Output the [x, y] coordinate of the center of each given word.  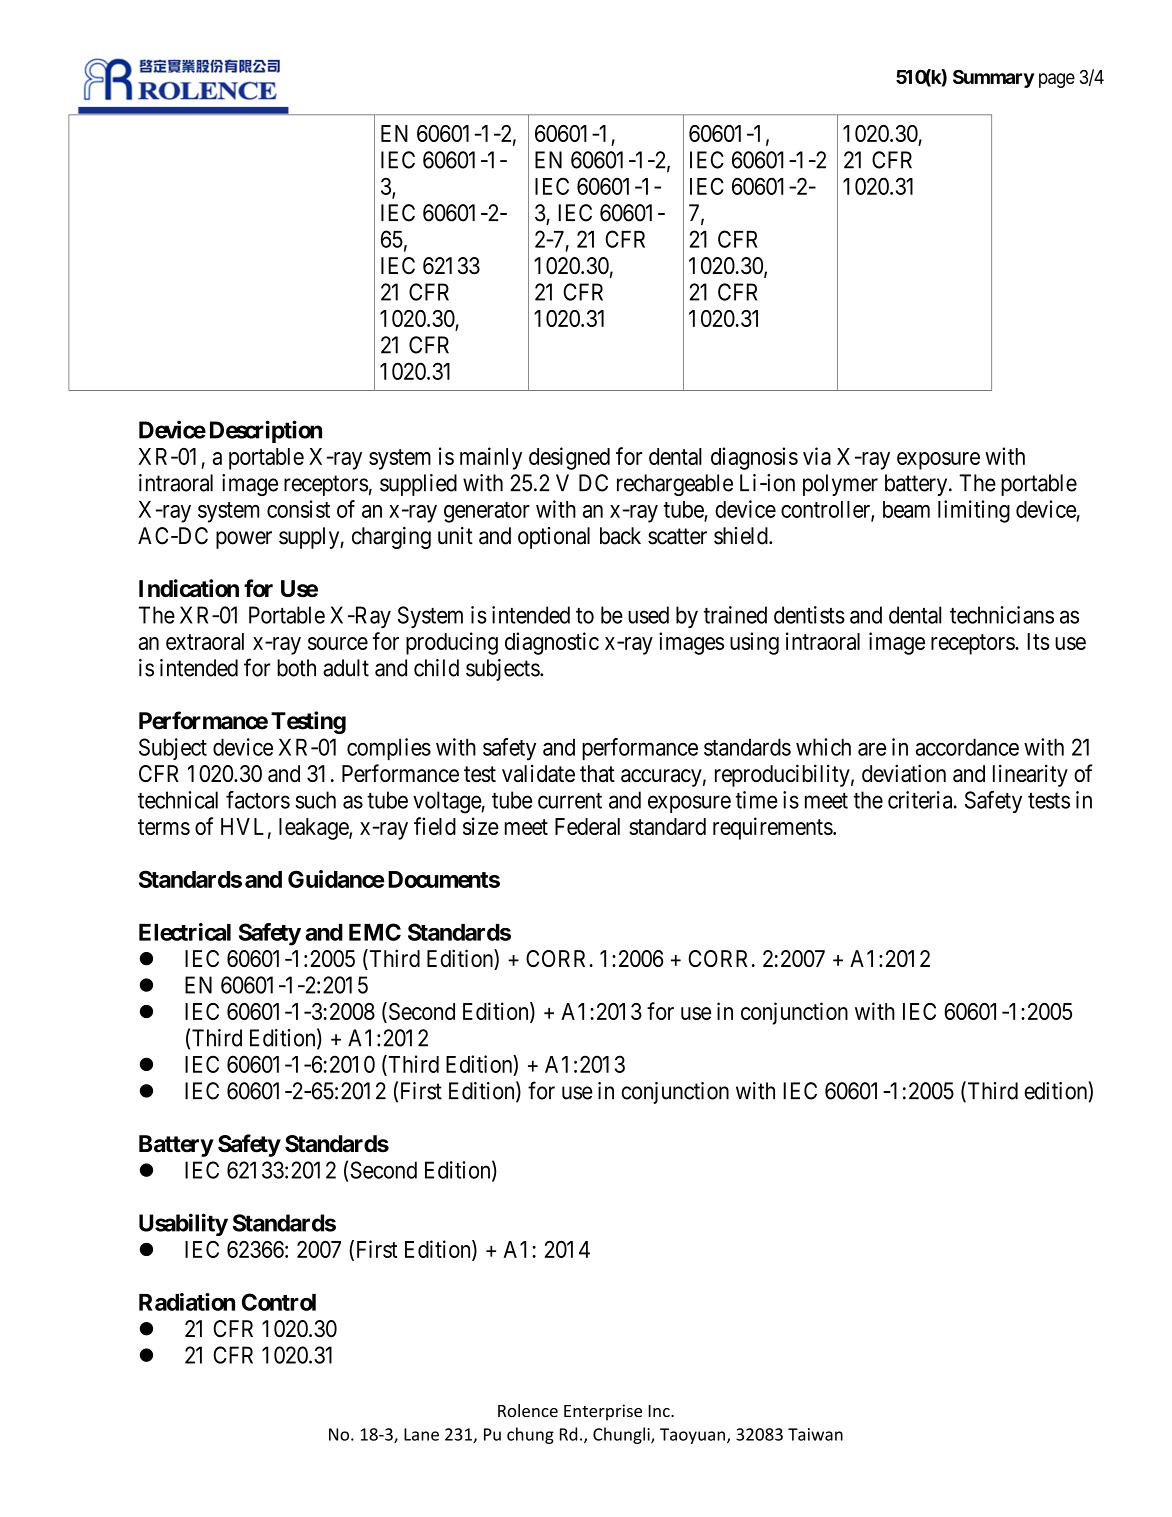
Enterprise [603, 1412]
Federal [587, 826]
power [244, 540]
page [1057, 80]
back [620, 536]
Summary [993, 79]
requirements [773, 828]
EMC [375, 932]
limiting [974, 511]
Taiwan [815, 1434]
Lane [421, 1434]
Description [266, 431]
